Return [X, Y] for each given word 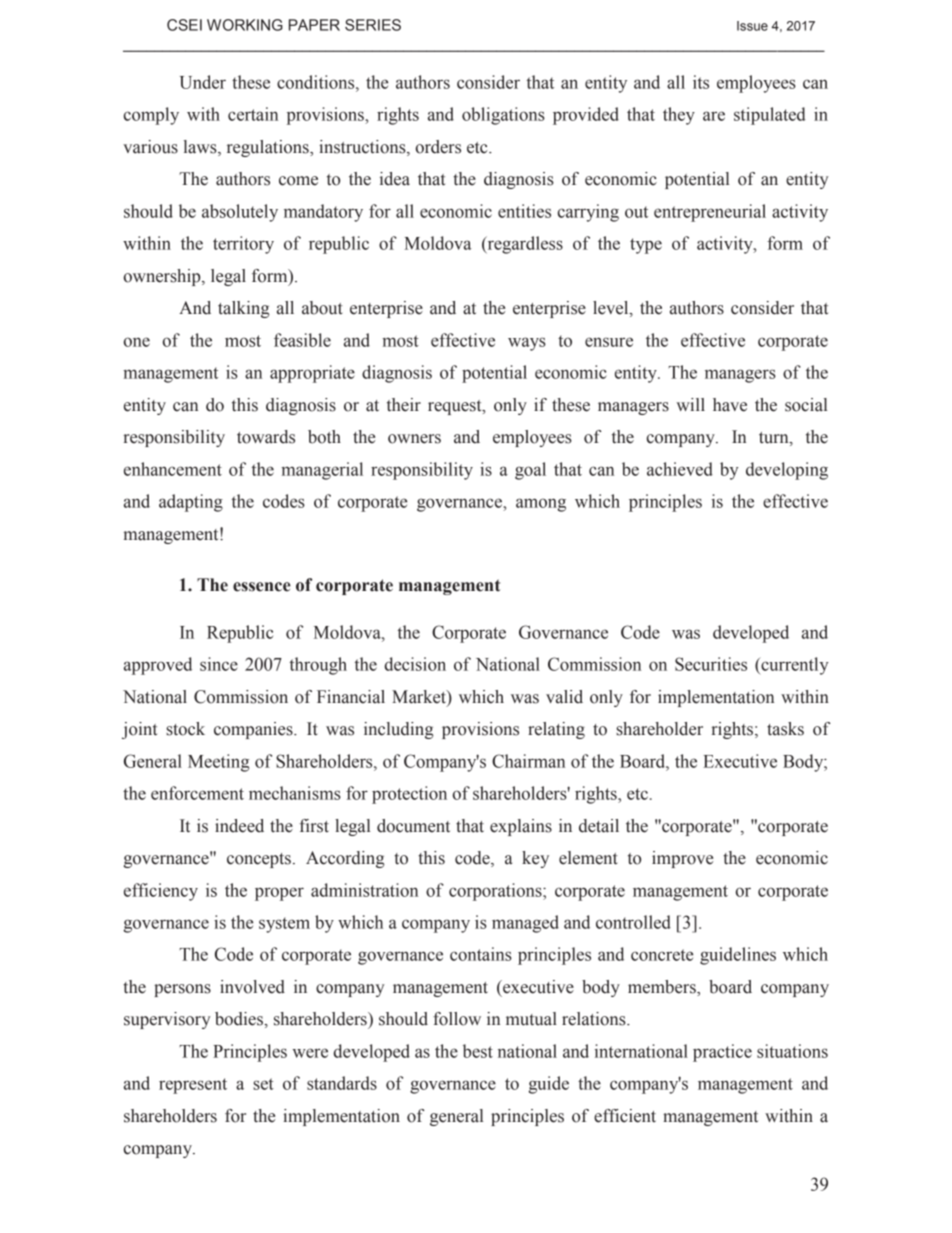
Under [203, 82]
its [701, 82]
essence [262, 587]
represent [193, 1086]
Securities [711, 664]
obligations [503, 116]
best [478, 1051]
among [541, 505]
